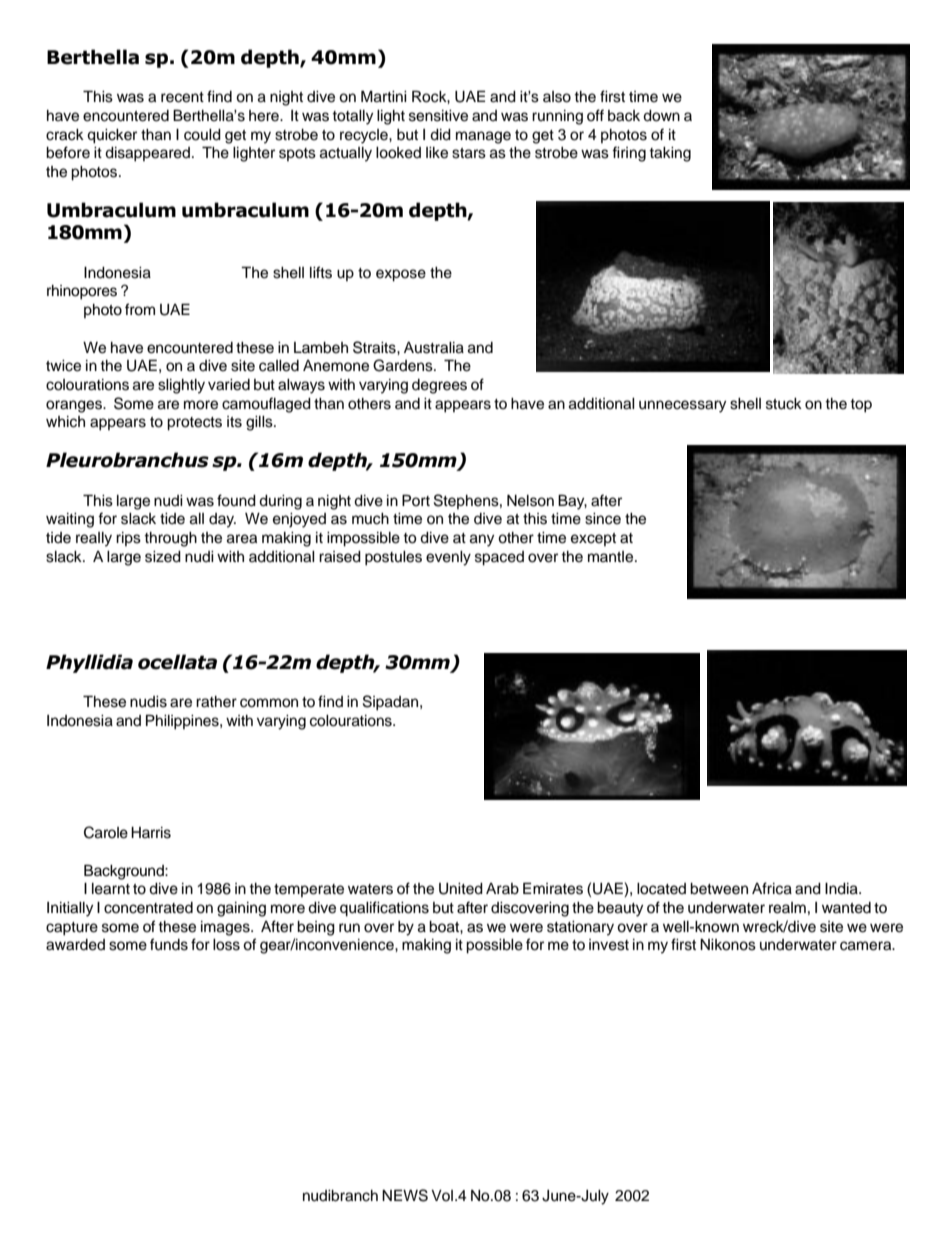 Image resolution: width=952 pixels, height=1233 pixels. I want to click on invest, so click(609, 945).
